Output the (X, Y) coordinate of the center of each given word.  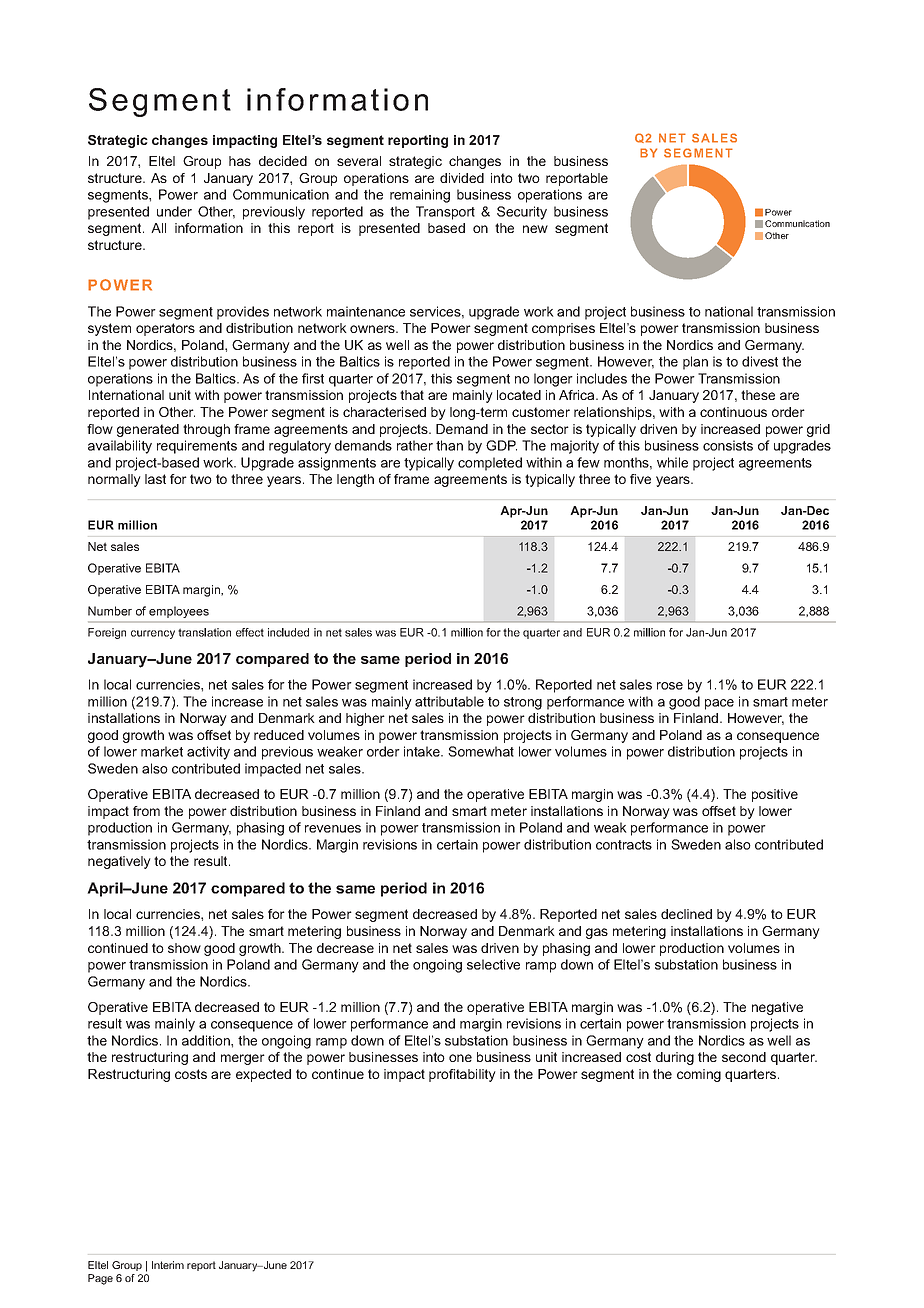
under (174, 211)
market (162, 751)
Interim (168, 1265)
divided (462, 178)
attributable (449, 701)
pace (719, 704)
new (535, 229)
